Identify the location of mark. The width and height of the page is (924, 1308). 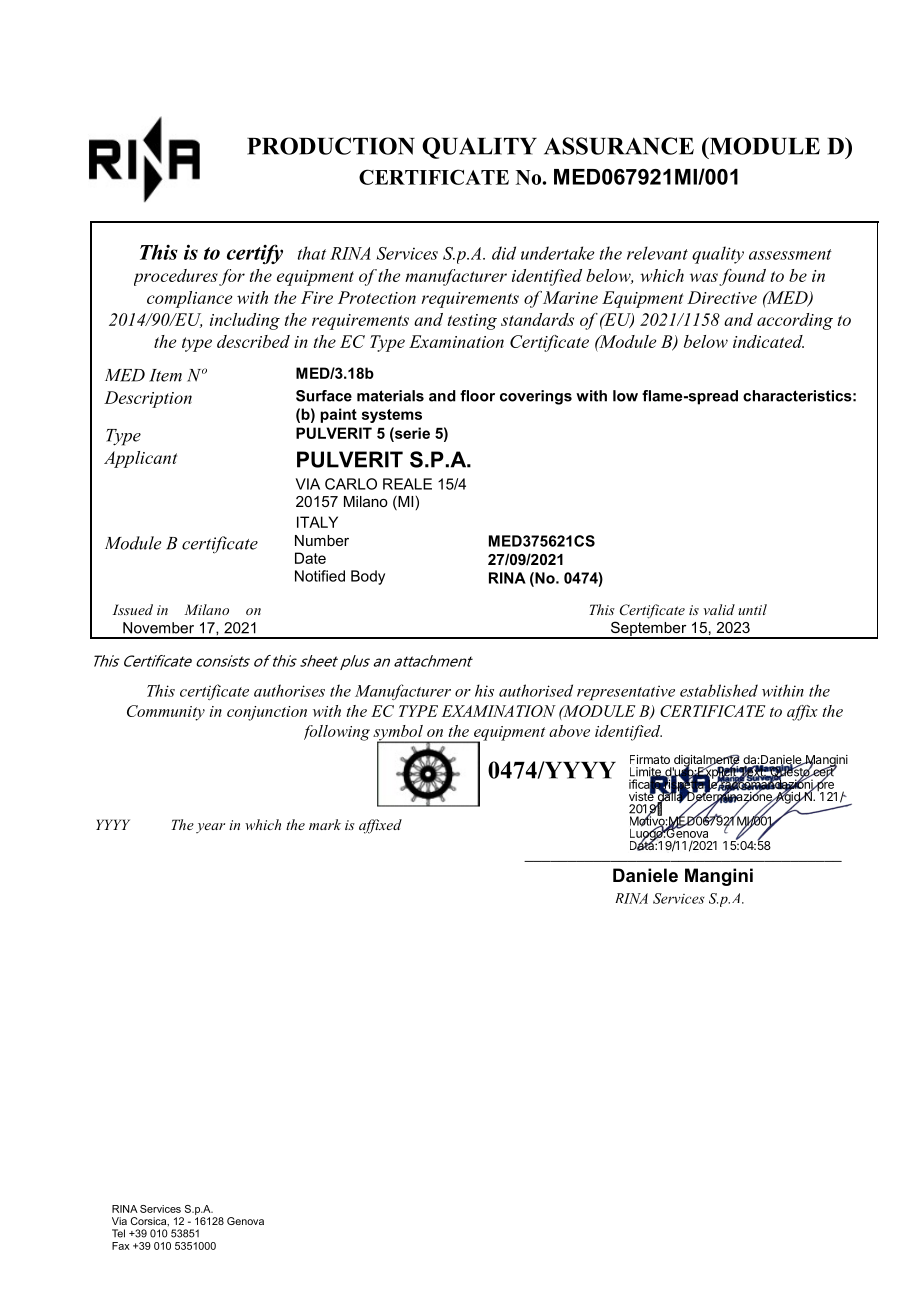
(325, 824).
